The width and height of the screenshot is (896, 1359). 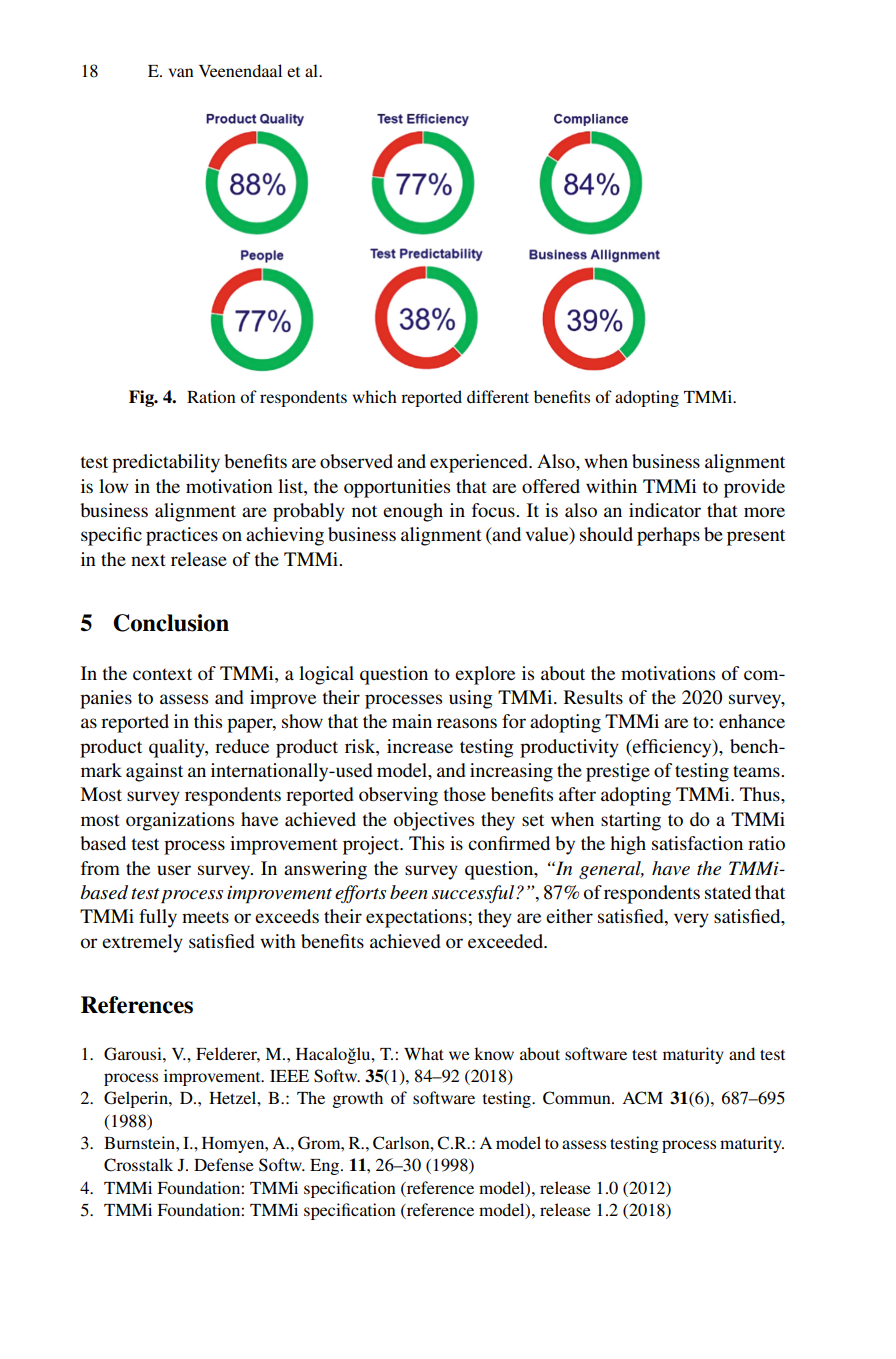 I want to click on Veenendaal, so click(x=240, y=70).
